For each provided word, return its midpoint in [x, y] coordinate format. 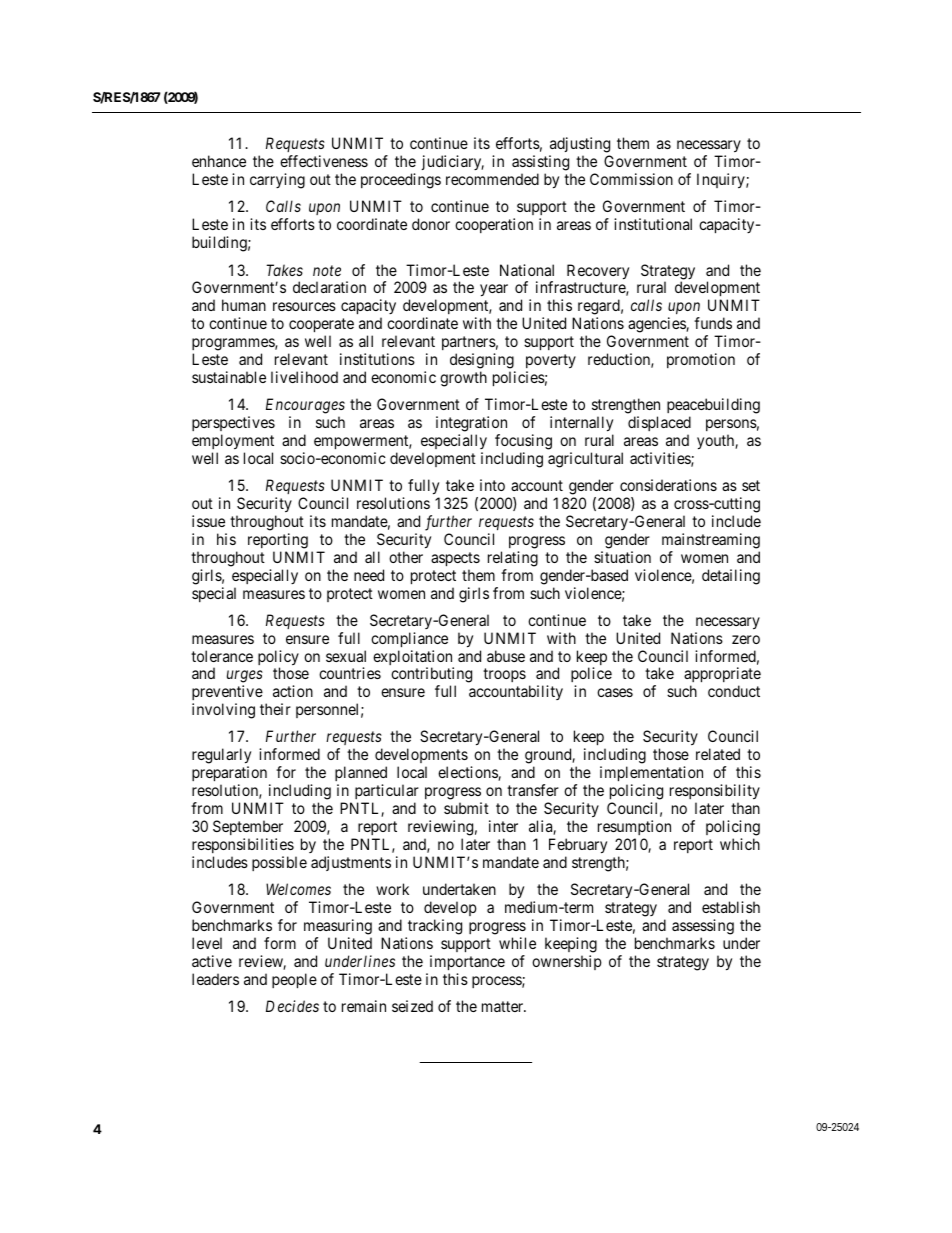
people [294, 980]
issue [208, 521]
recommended [492, 179]
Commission [631, 179]
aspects [455, 559]
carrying [277, 181]
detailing [731, 577]
